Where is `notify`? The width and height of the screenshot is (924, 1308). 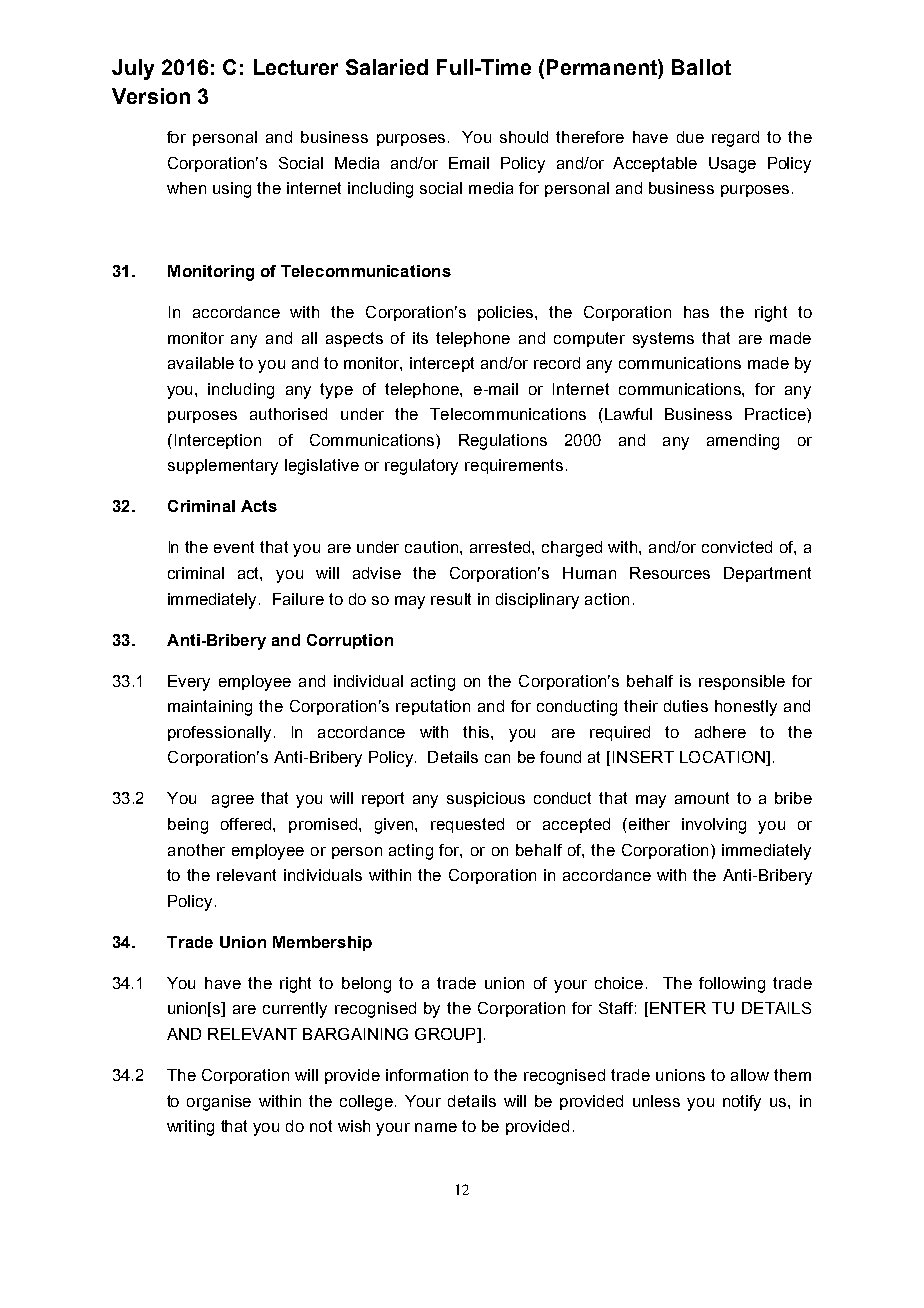 notify is located at coordinates (742, 1103).
